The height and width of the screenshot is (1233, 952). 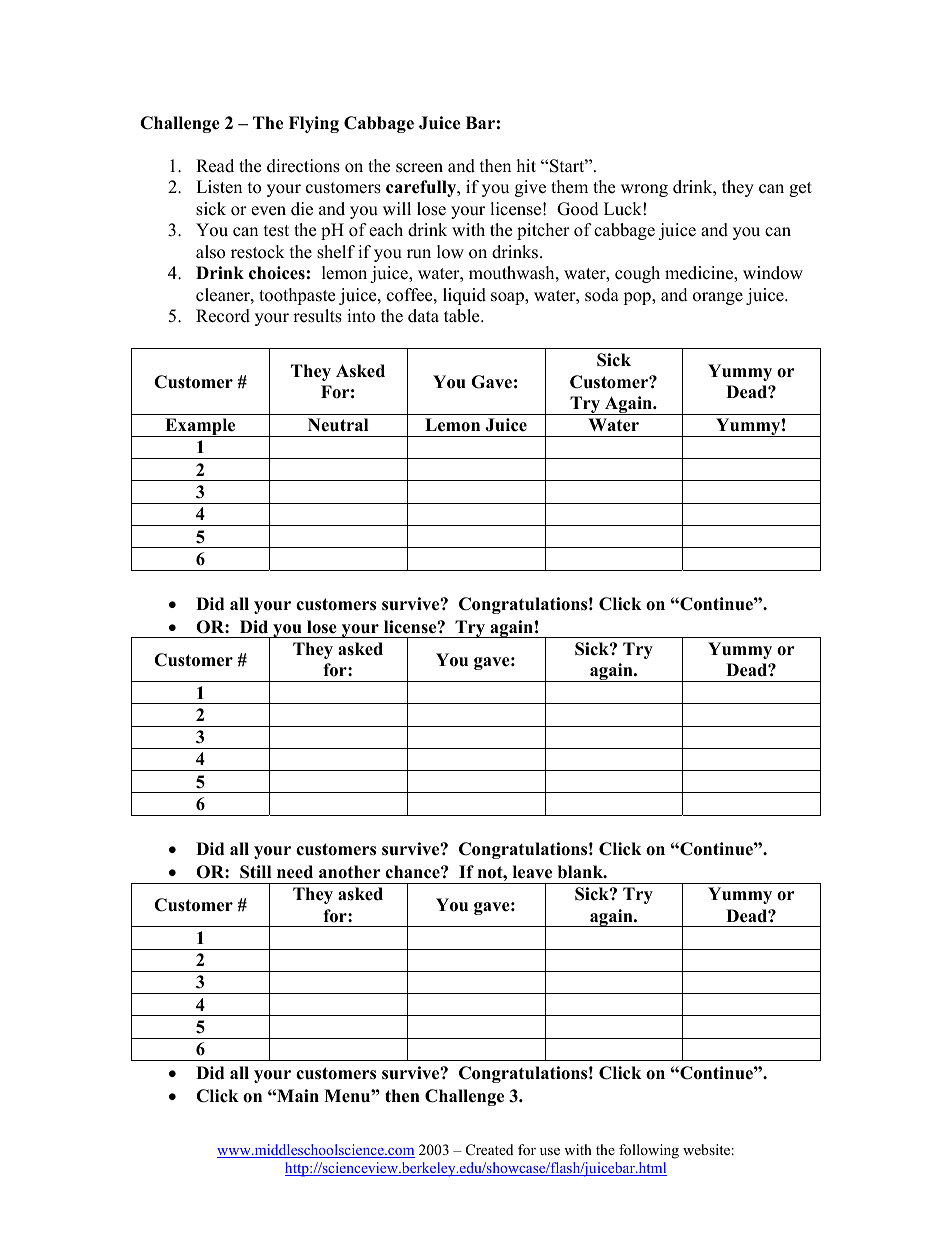 I want to click on pop, so click(x=638, y=298).
